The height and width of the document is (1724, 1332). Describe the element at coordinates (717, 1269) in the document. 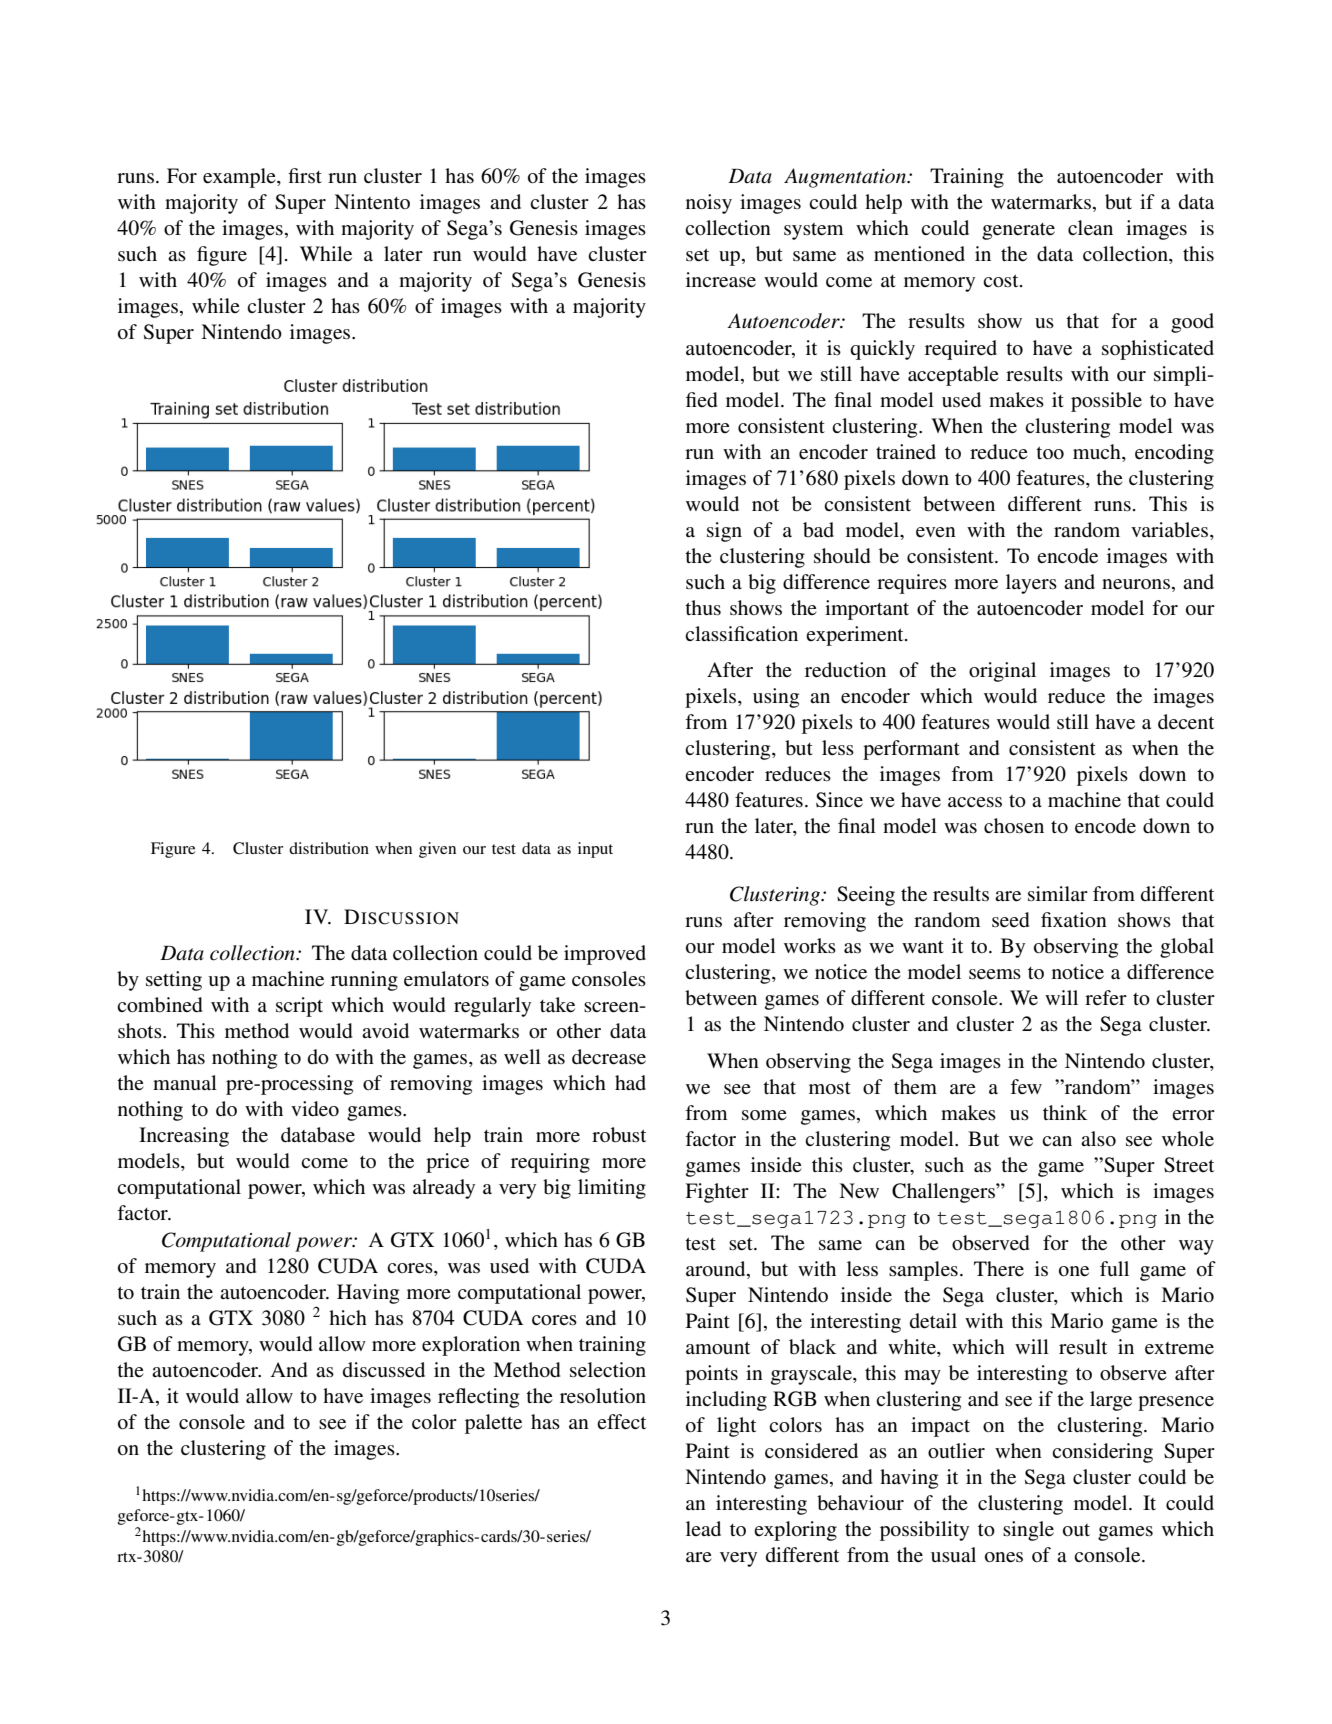

I see `around` at that location.
